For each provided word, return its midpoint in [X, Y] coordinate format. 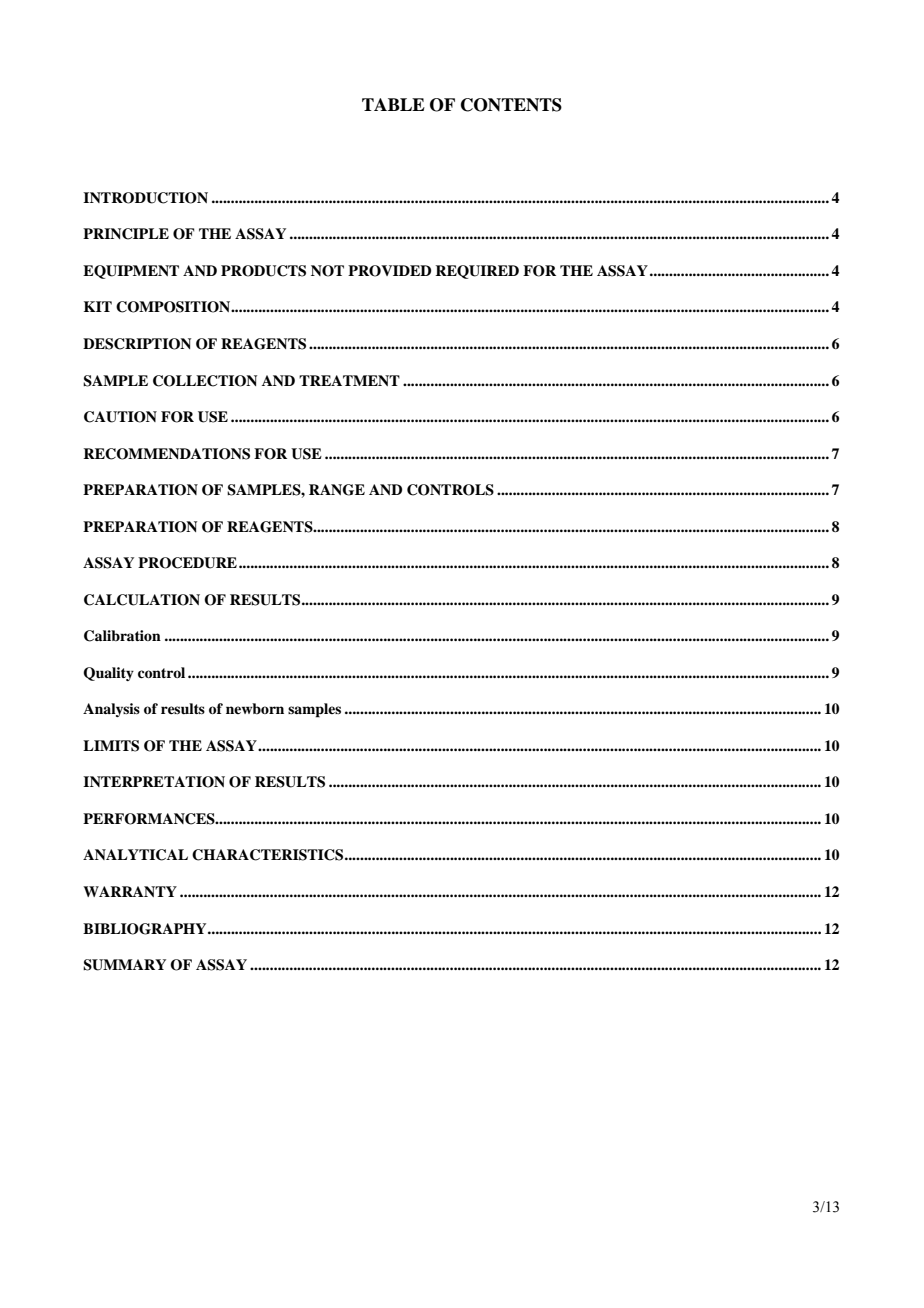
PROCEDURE [187, 563]
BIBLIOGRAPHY [146, 929]
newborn [255, 708]
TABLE [393, 104]
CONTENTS [511, 105]
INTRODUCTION [145, 198]
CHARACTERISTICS [269, 855]
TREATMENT [349, 380]
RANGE [337, 490]
